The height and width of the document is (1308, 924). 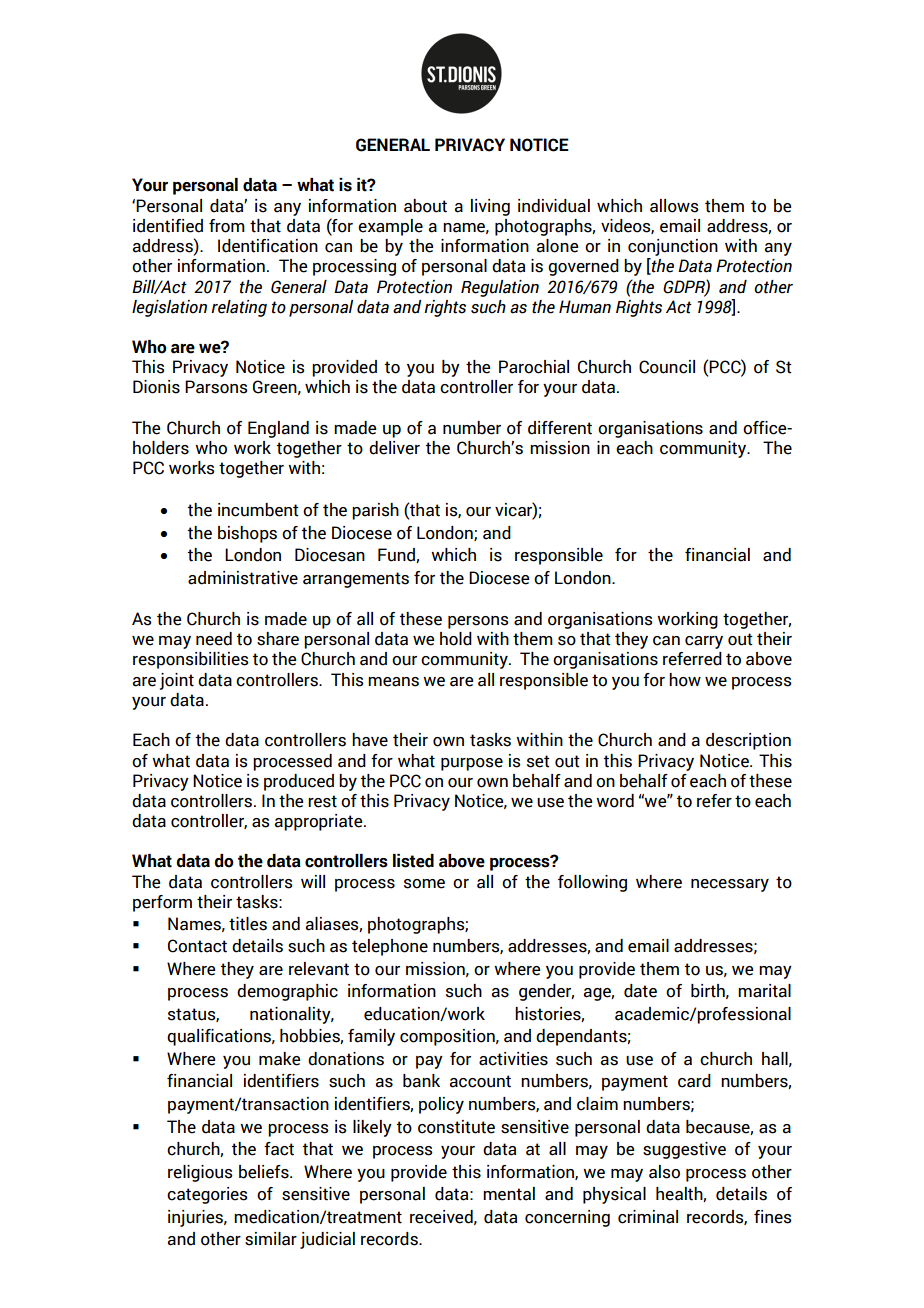 What do you see at coordinates (227, 226) in the document?
I see `from` at bounding box center [227, 226].
